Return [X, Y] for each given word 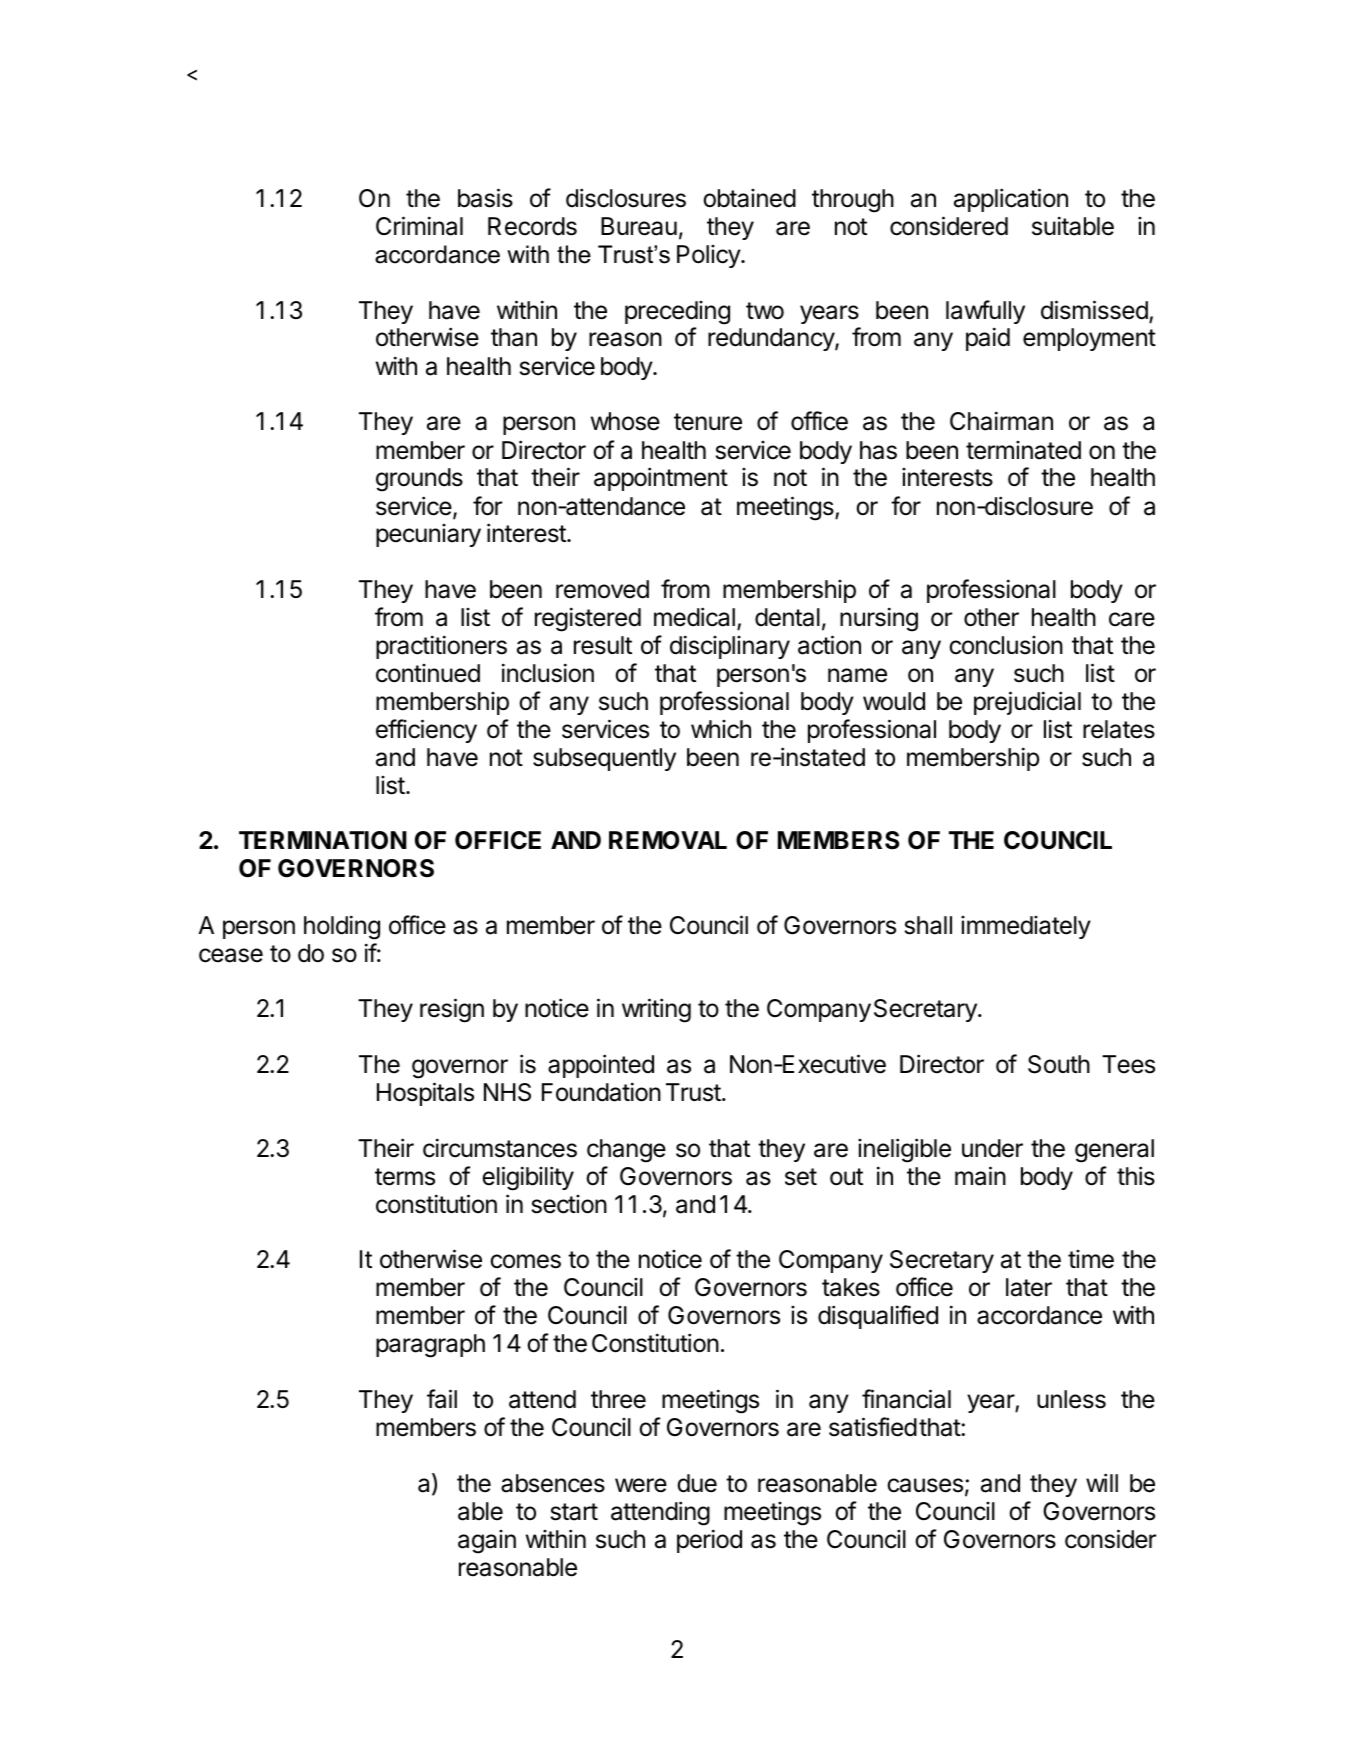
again [487, 1542]
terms [405, 1177]
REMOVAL [668, 840]
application [1011, 200]
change [626, 1151]
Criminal [419, 226]
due [697, 1483]
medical [694, 617]
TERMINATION [323, 840]
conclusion [1006, 645]
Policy [709, 256]
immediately [1026, 927]
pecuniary [428, 535]
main [980, 1176]
